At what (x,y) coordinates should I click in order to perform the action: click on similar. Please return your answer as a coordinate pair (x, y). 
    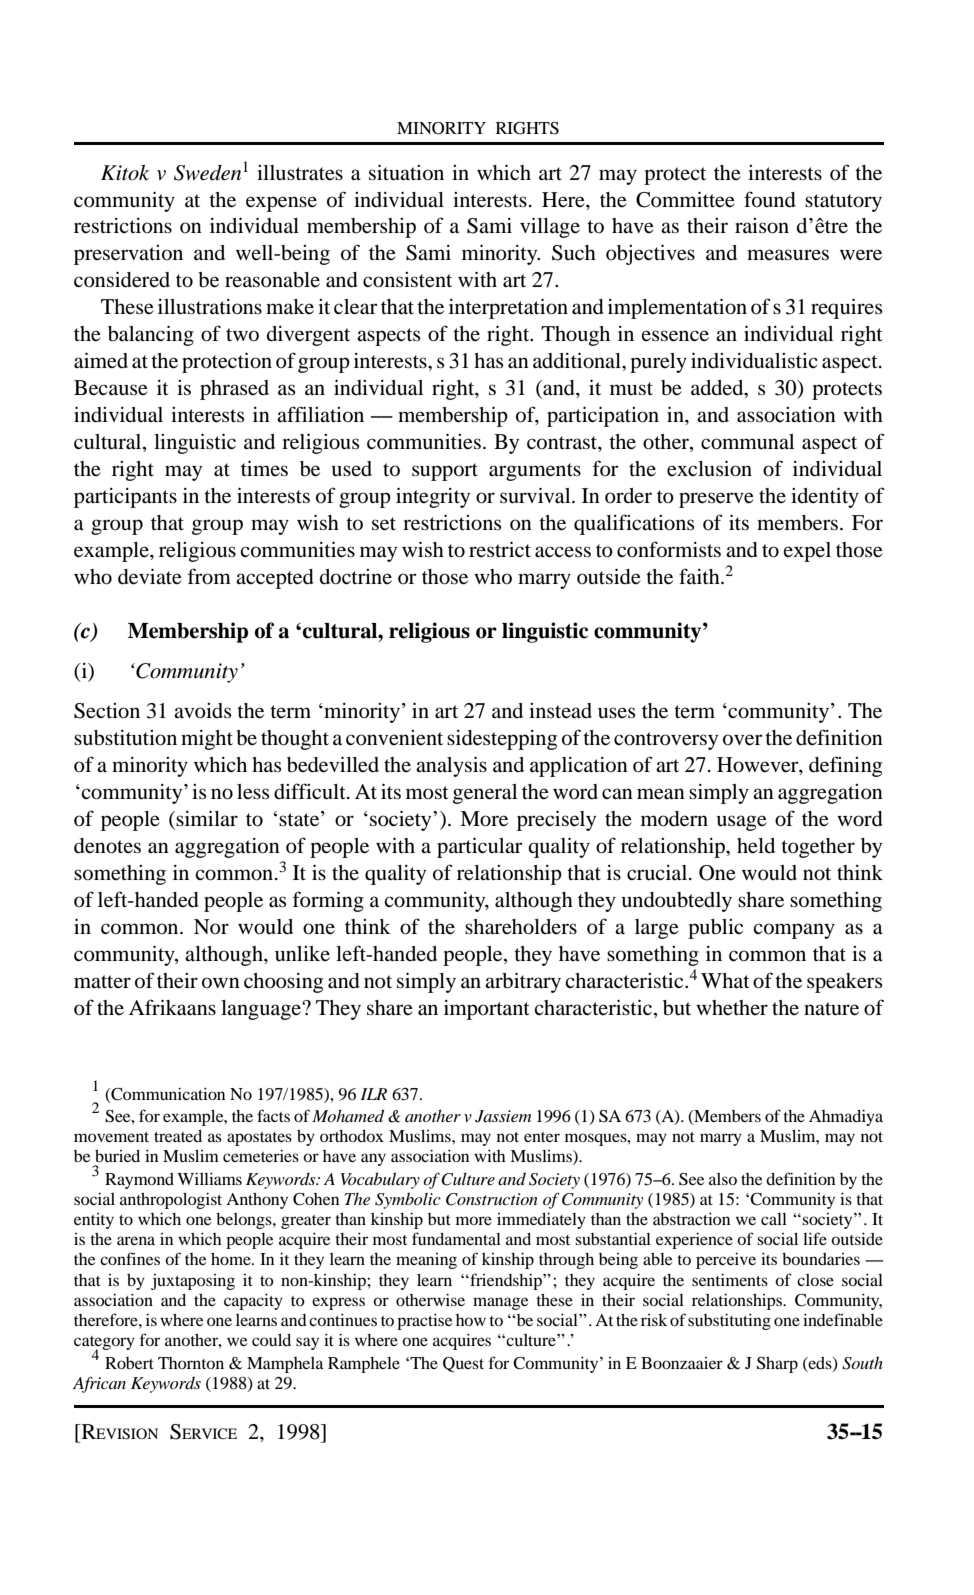
    Looking at the image, I should click on (206, 819).
